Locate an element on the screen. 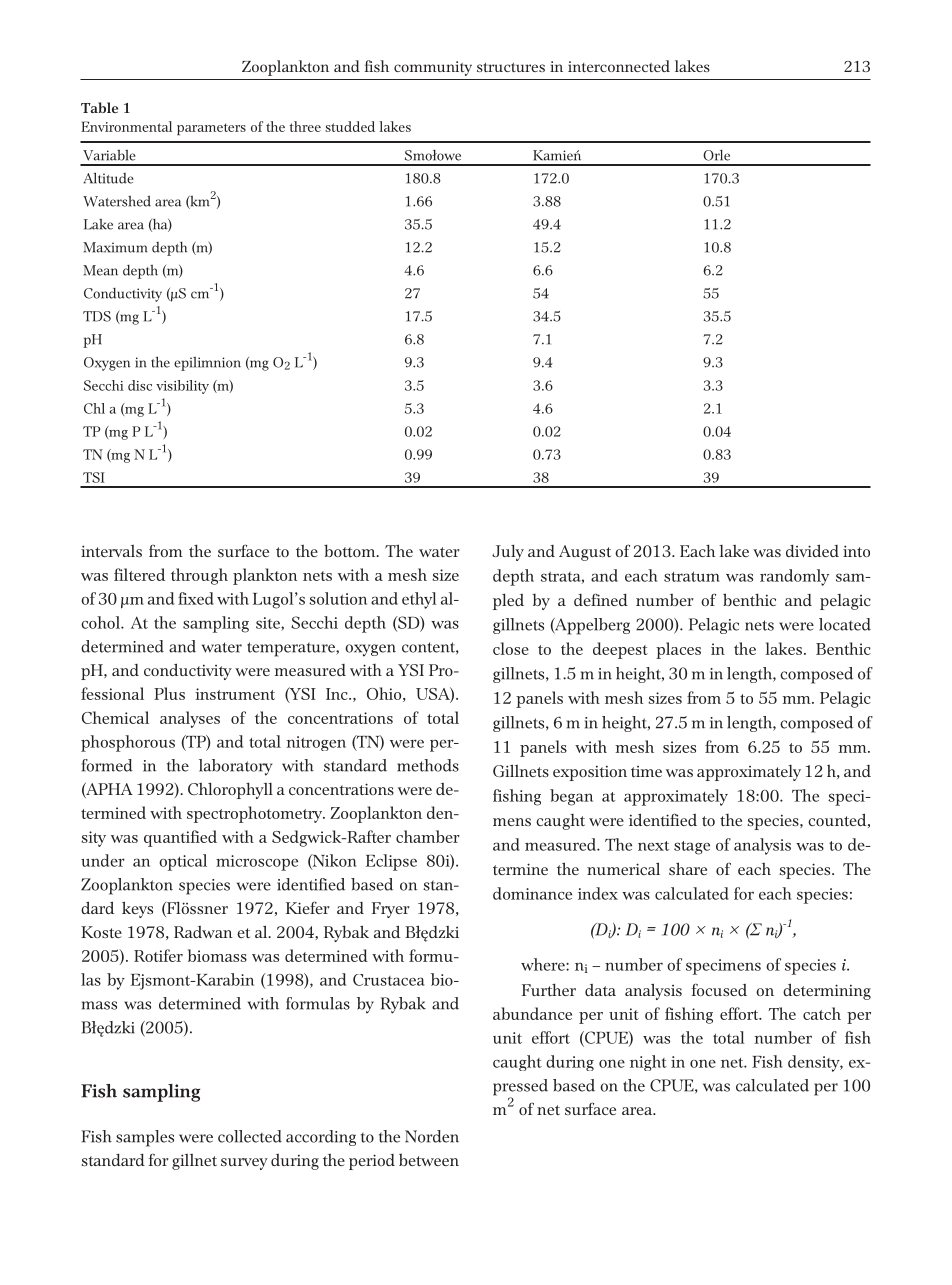  methods is located at coordinates (428, 765).
